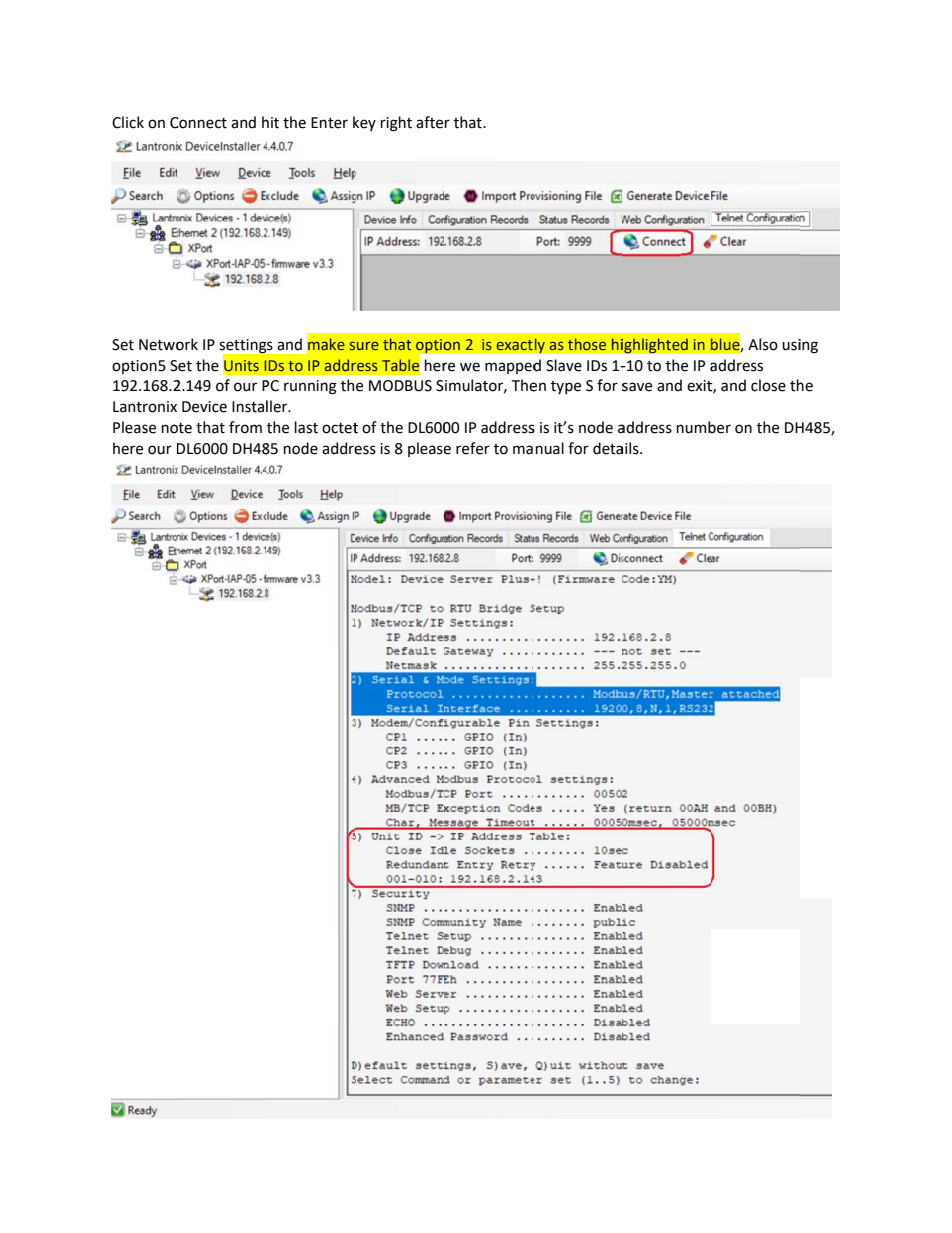 This page has height=1233, width=952. Describe the element at coordinates (128, 122) in the page. I see `Click` at that location.
